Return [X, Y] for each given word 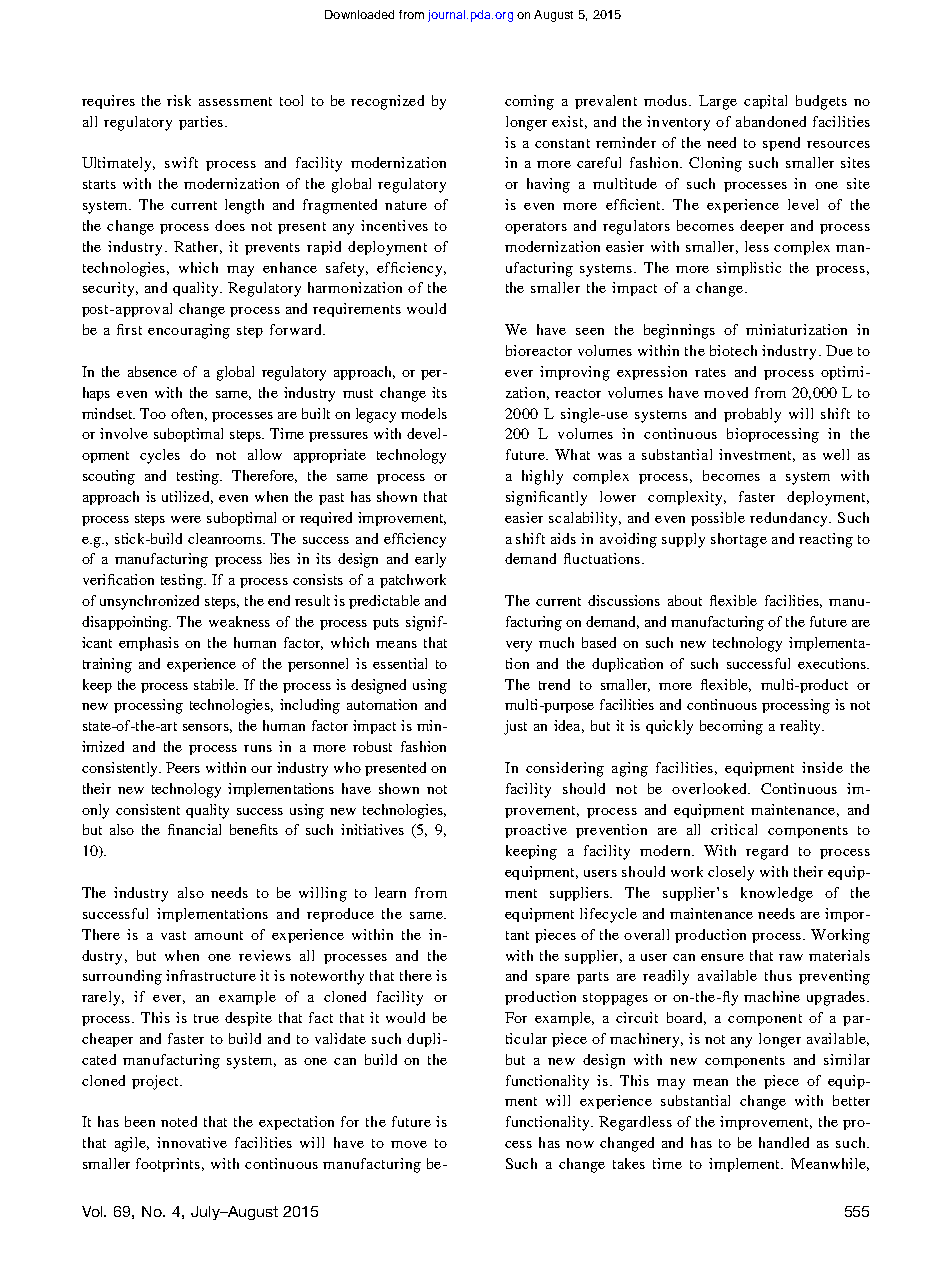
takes [629, 1163]
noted [179, 1121]
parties [202, 123]
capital [765, 102]
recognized [387, 102]
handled [784, 1142]
